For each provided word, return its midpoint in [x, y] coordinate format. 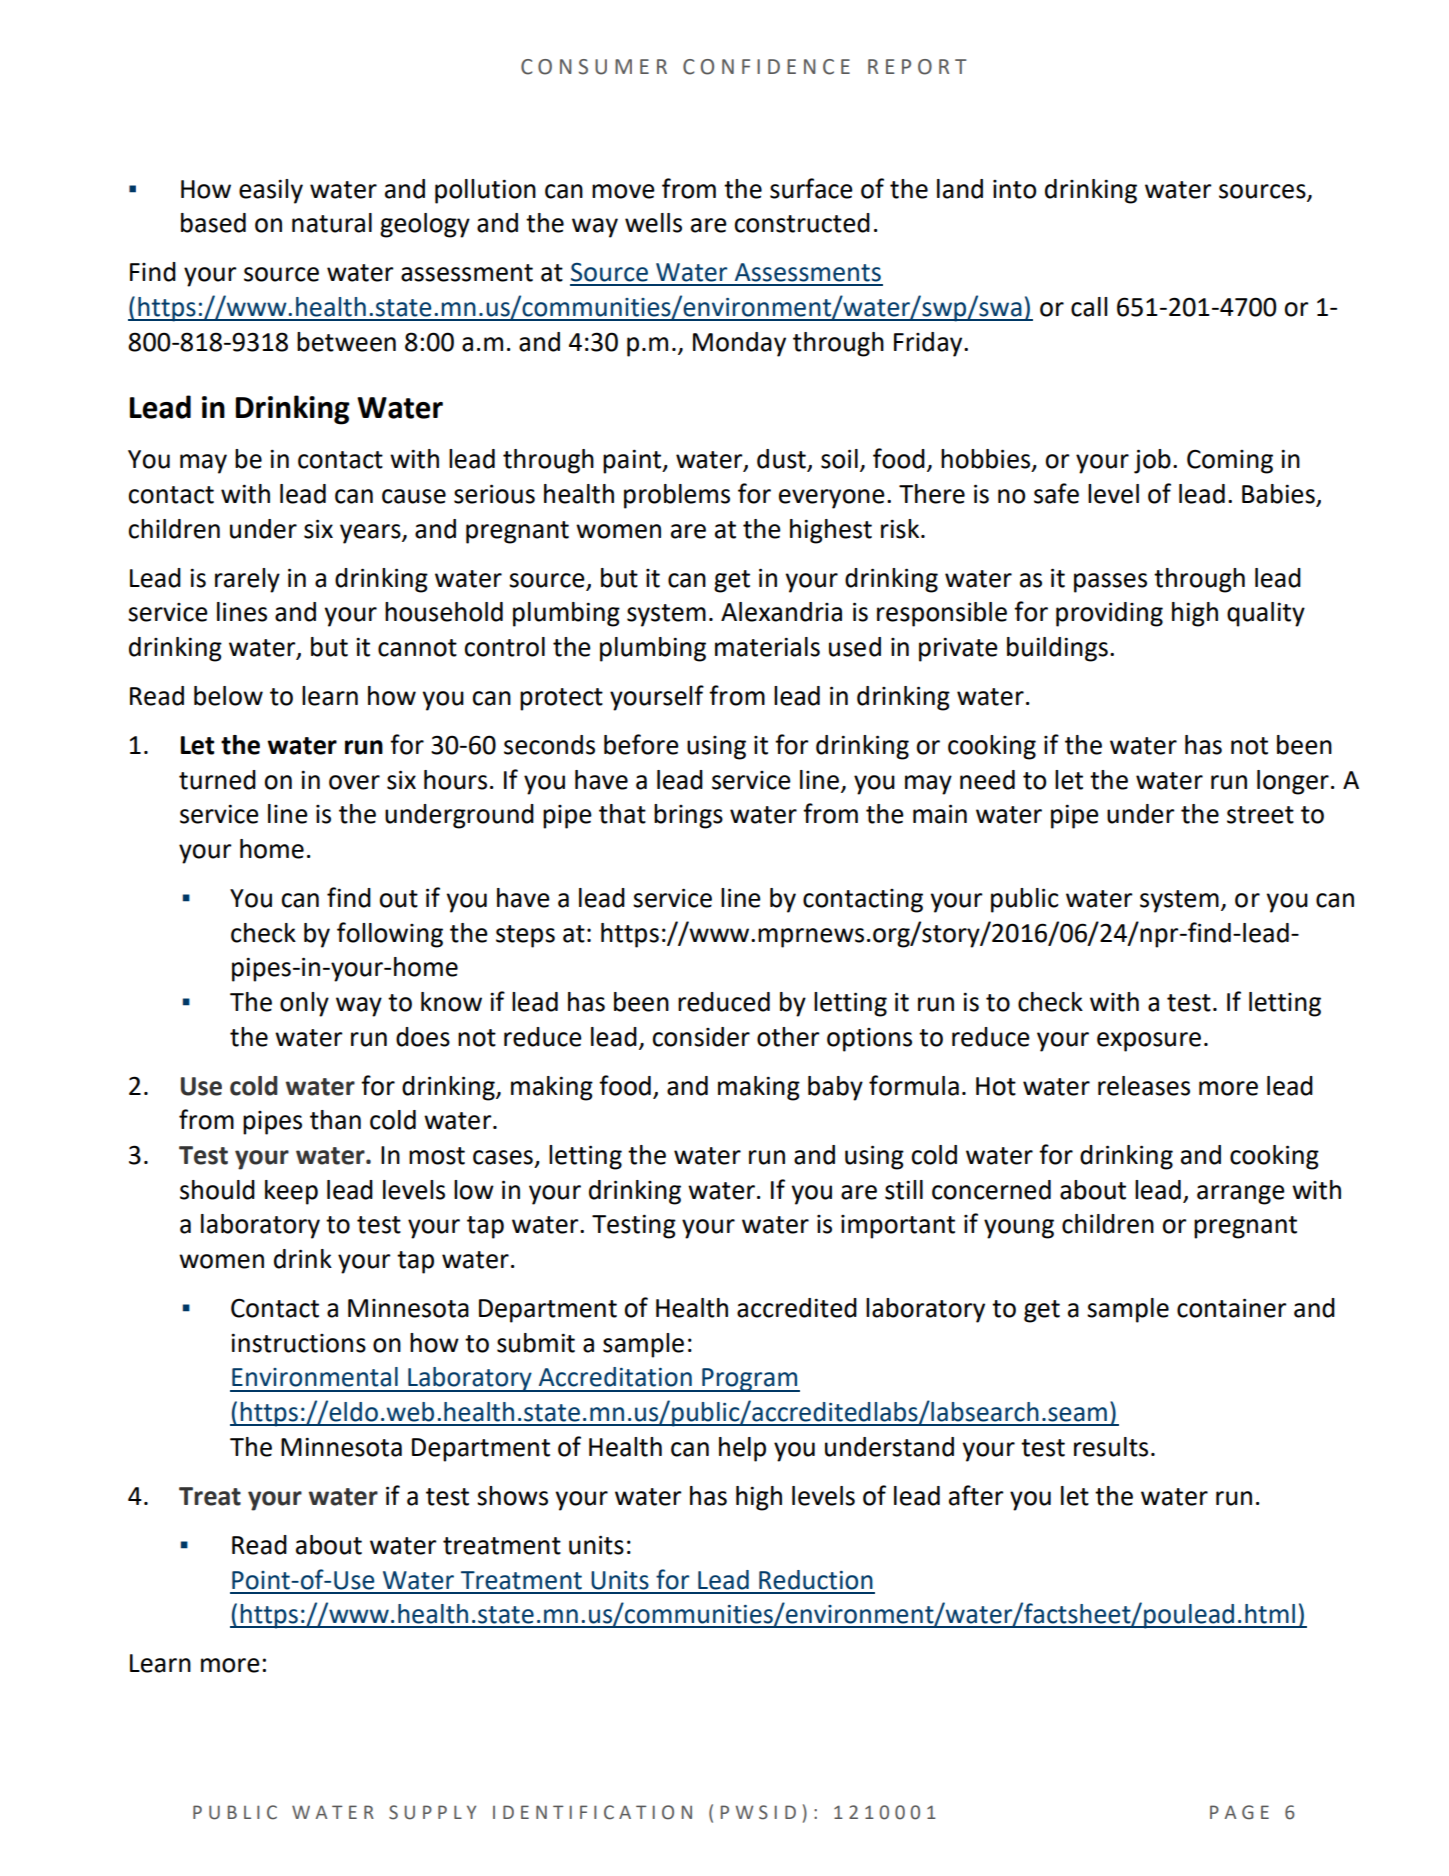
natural [332, 223]
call [1089, 307]
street [1260, 815]
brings [688, 816]
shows [512, 1496]
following [390, 935]
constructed [802, 223]
